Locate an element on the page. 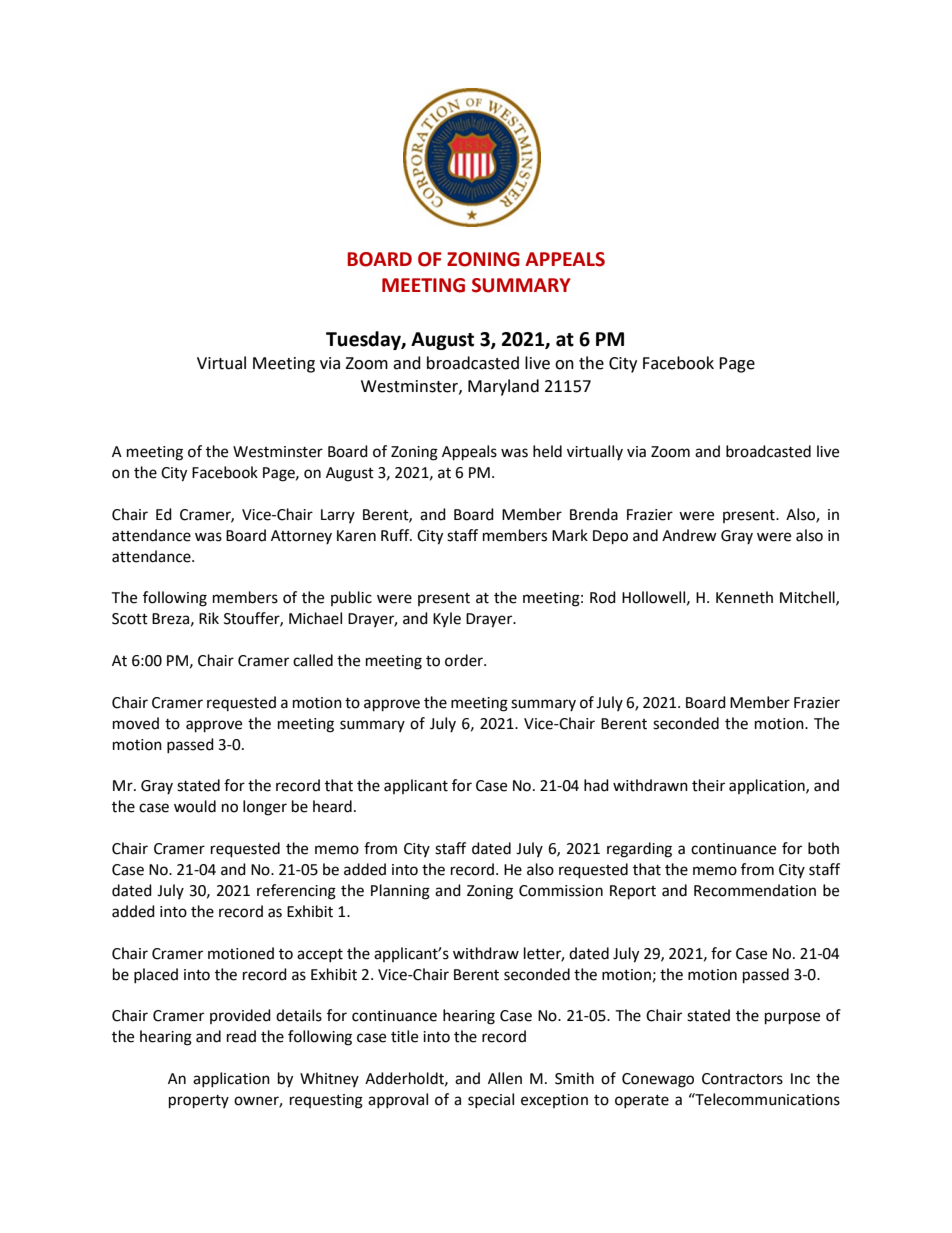 The height and width of the document is (1233, 952). their is located at coordinates (708, 785).
